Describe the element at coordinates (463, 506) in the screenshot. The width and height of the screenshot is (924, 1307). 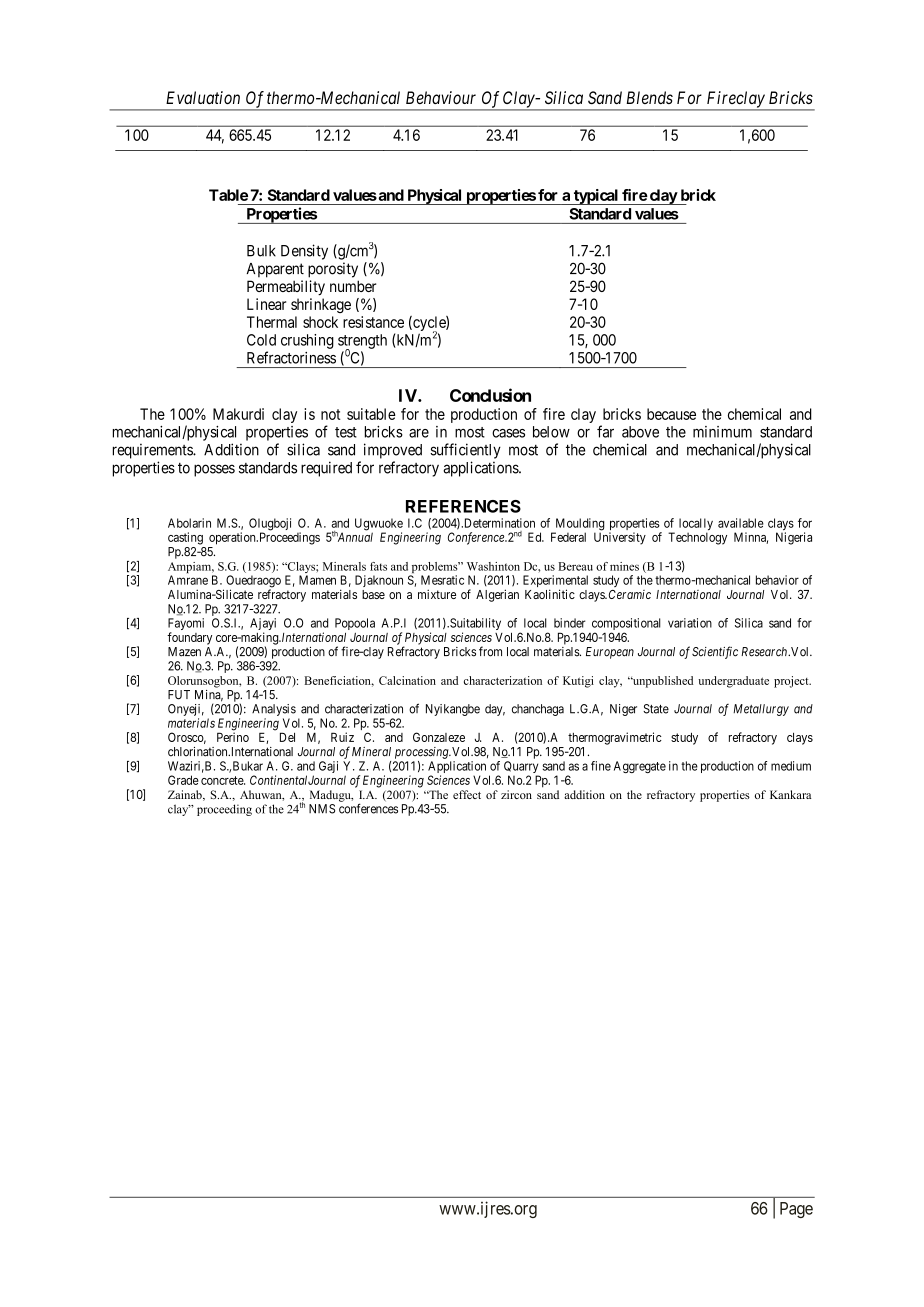
I see `REFERENCES` at that location.
